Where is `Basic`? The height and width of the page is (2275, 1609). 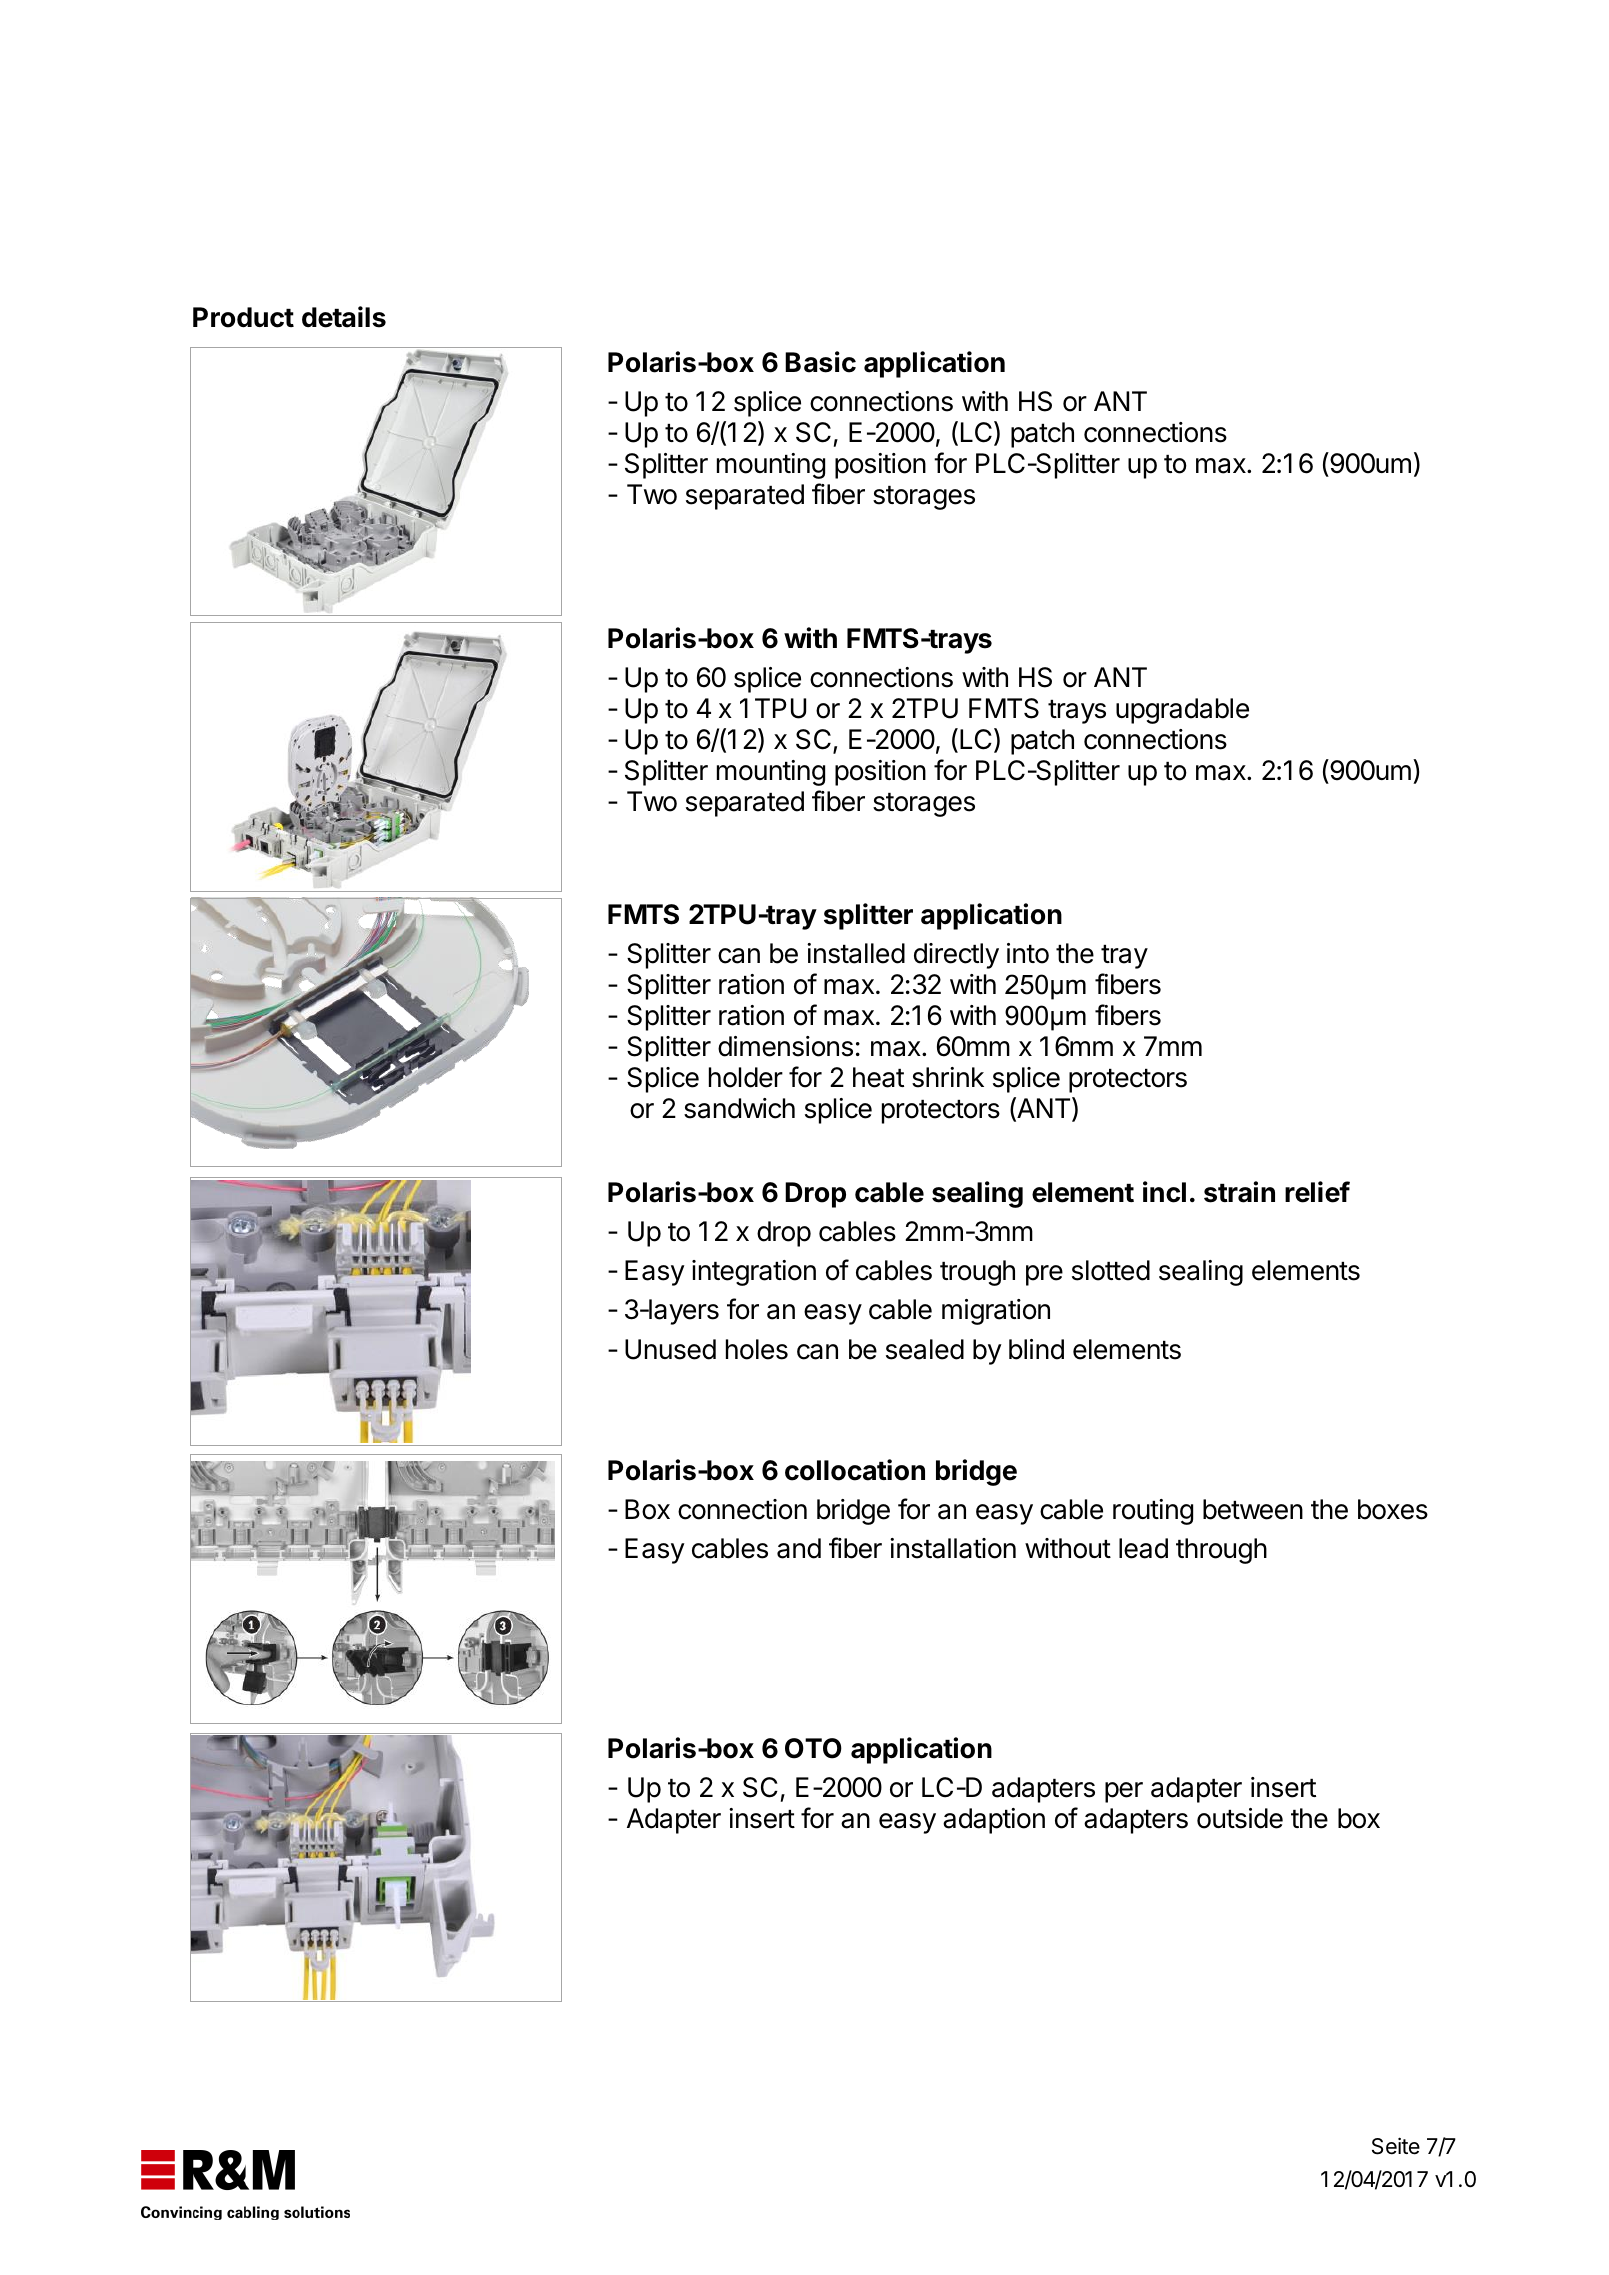 Basic is located at coordinates (820, 362).
